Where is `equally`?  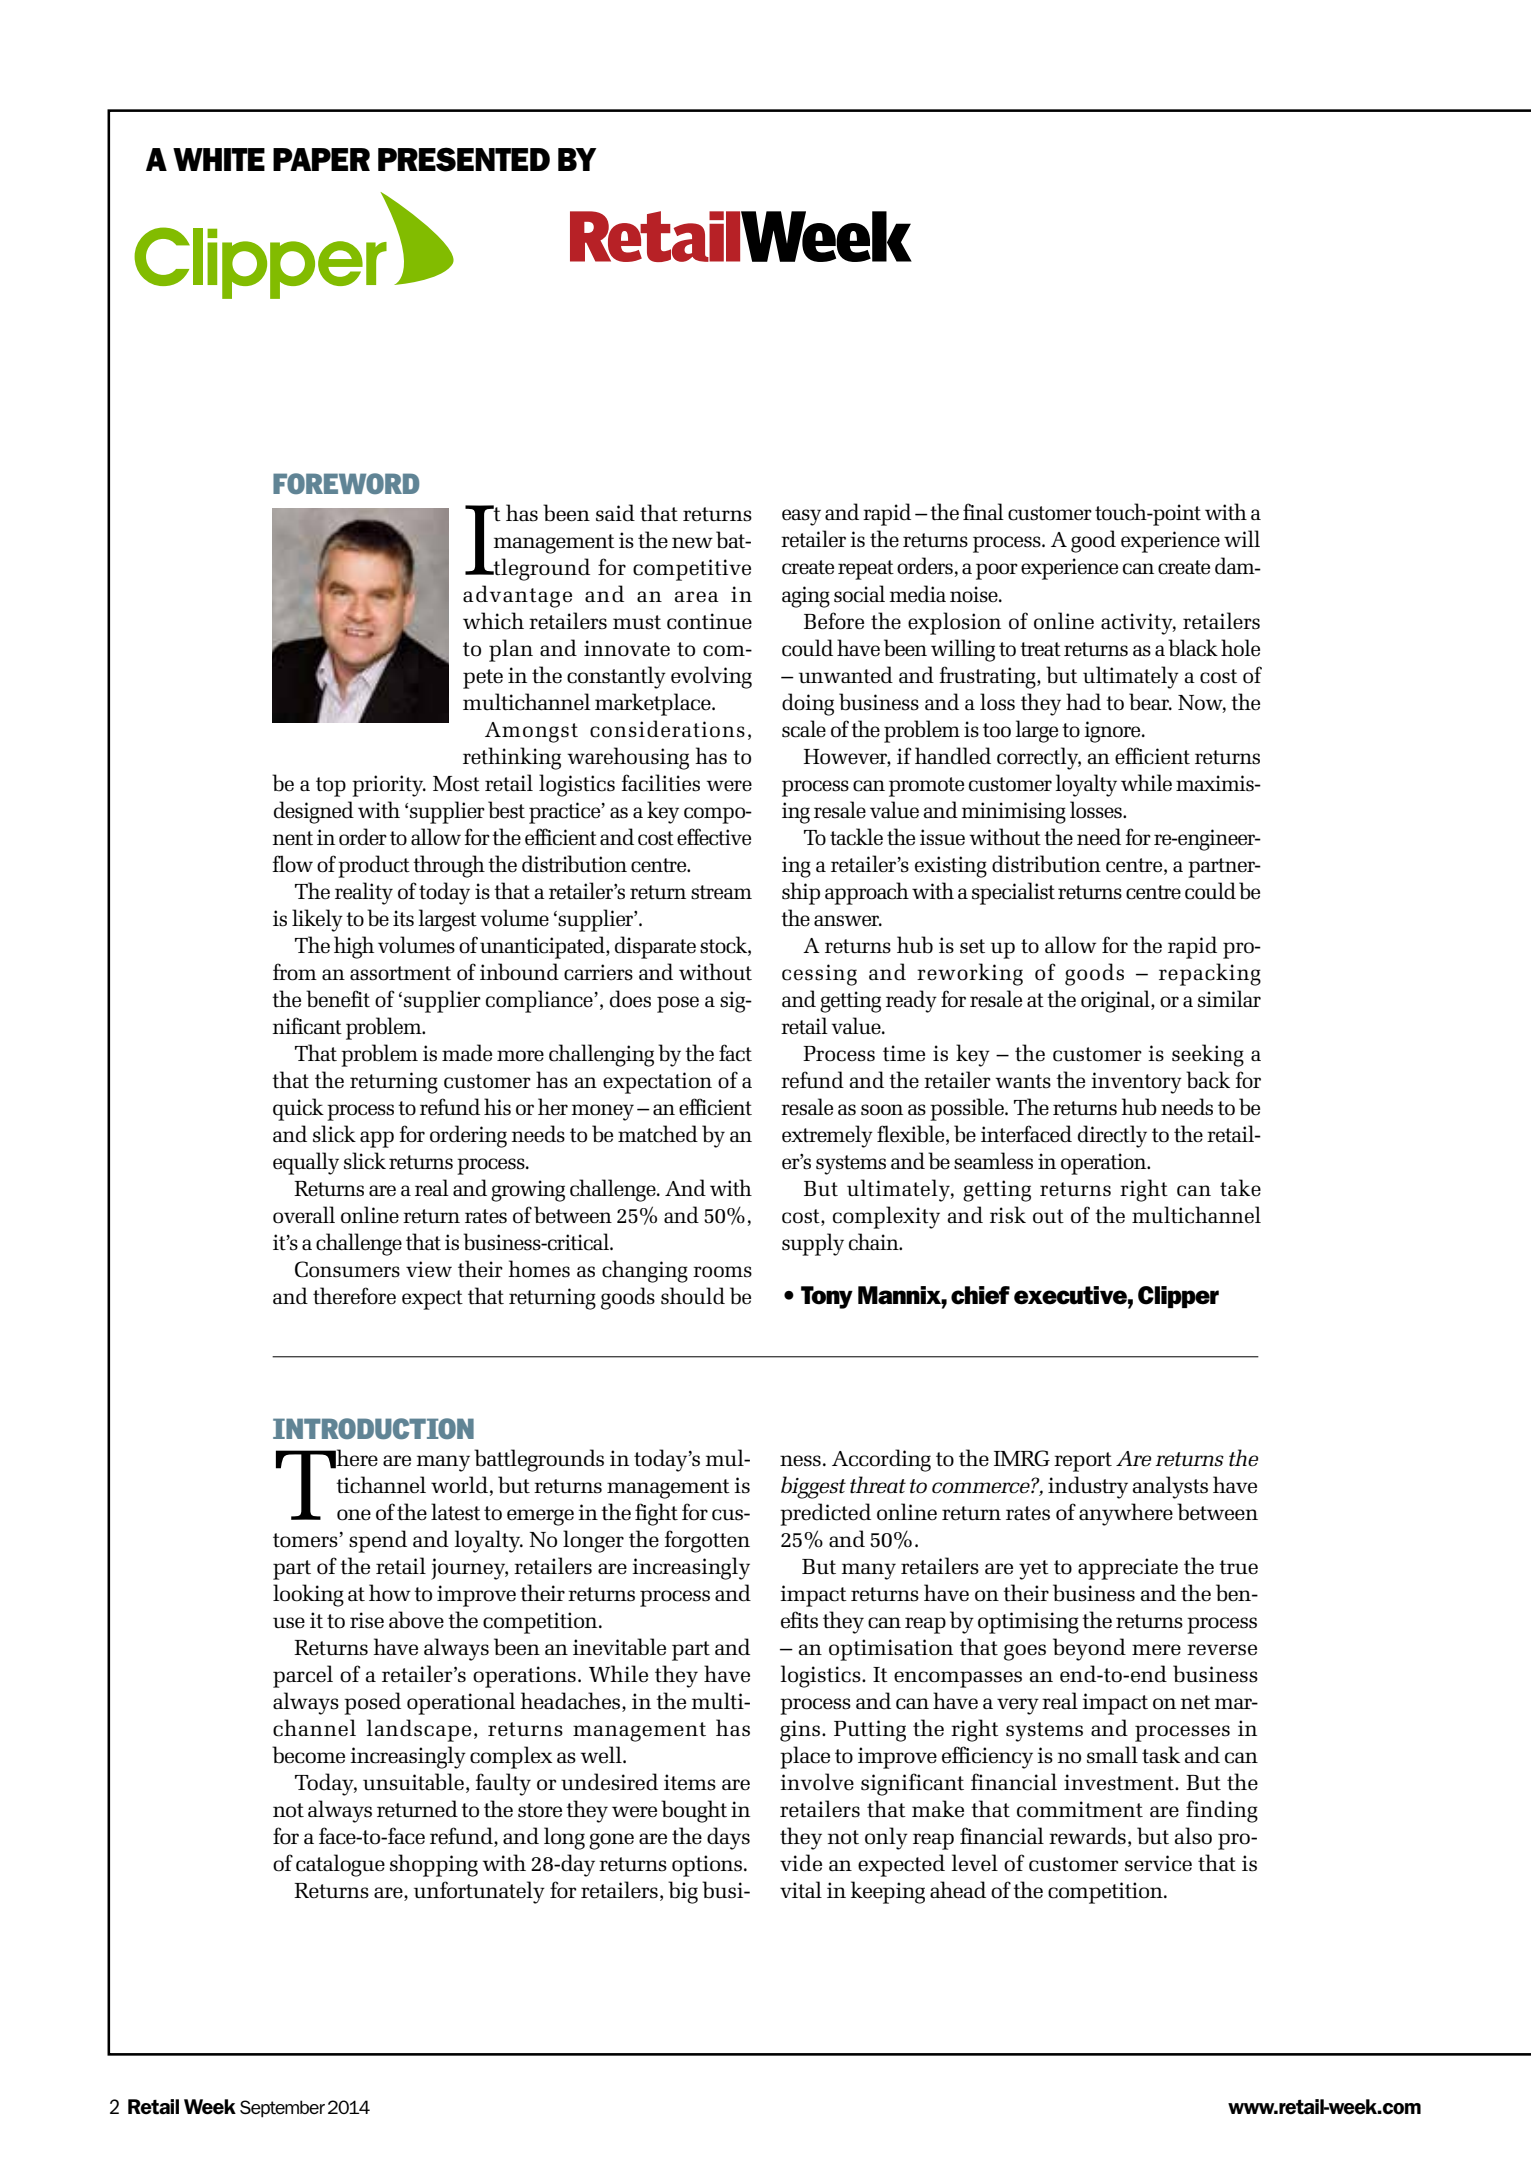
equally is located at coordinates (306, 1163).
